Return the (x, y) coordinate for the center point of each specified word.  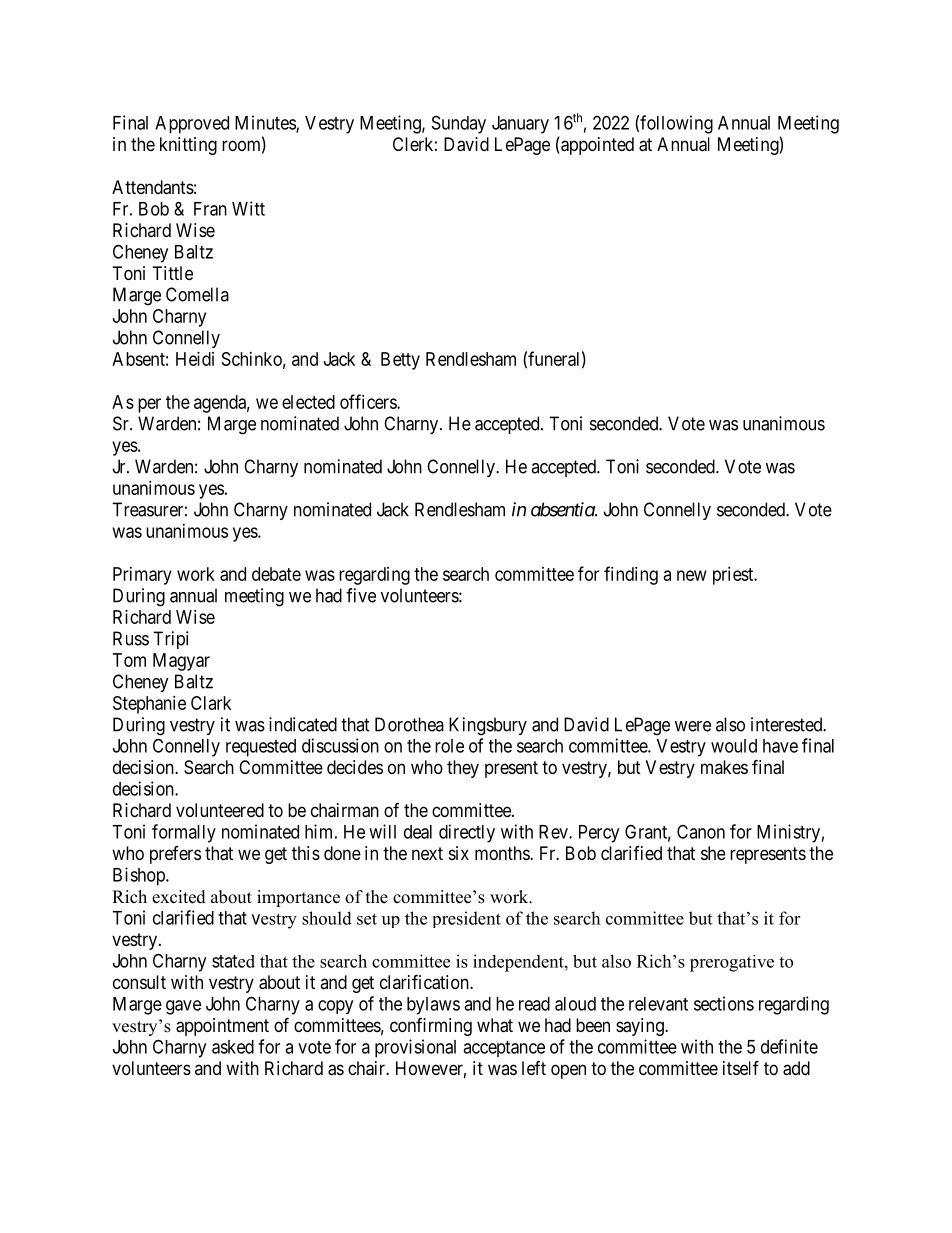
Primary (142, 576)
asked (233, 1047)
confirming (431, 1027)
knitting (188, 146)
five (361, 595)
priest (734, 576)
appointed (596, 146)
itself (741, 1067)
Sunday (459, 124)
